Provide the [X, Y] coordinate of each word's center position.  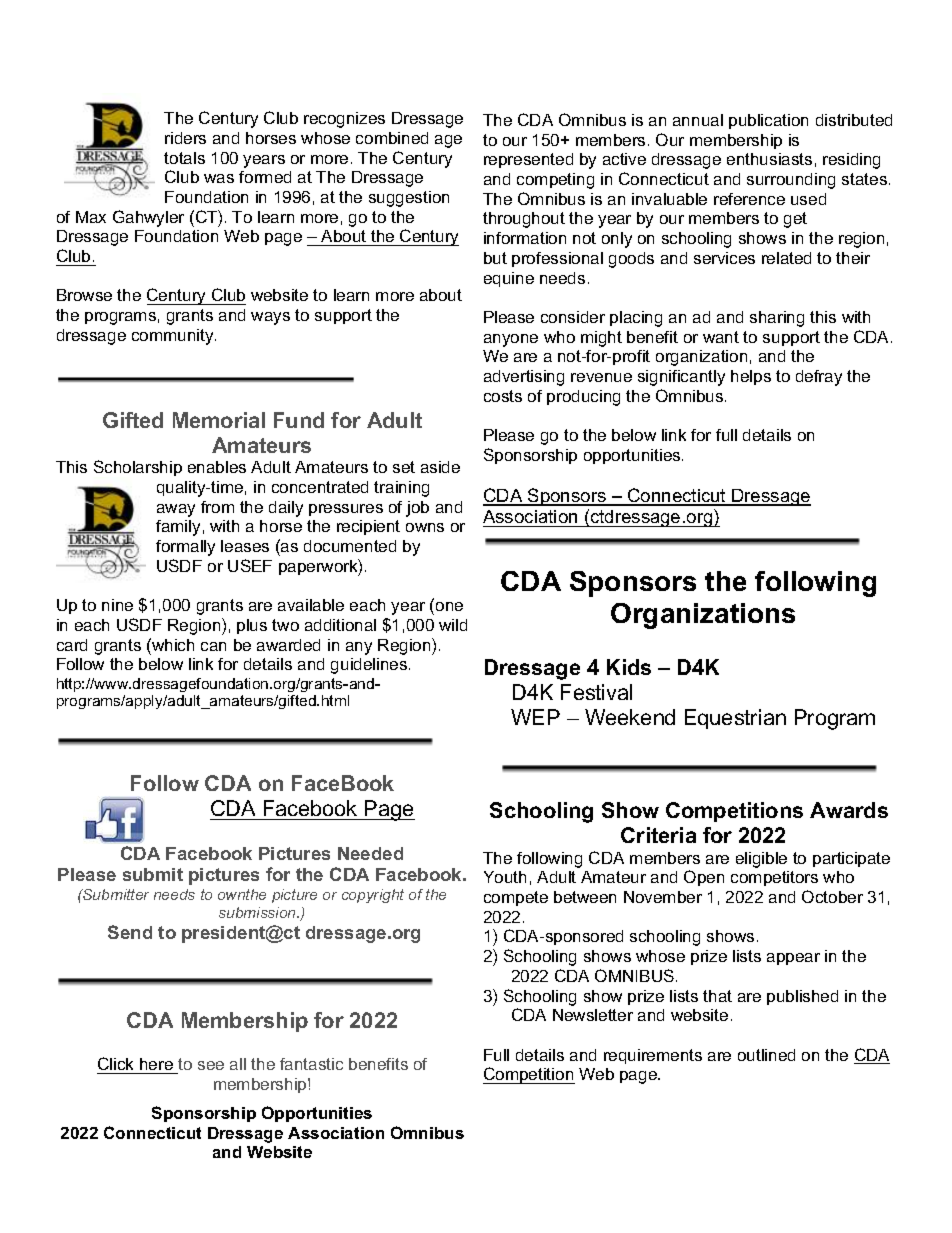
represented [528, 160]
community [174, 337]
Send [130, 932]
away [176, 510]
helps [751, 377]
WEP [535, 717]
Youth [505, 877]
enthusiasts [769, 159]
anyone [511, 340]
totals [184, 158]
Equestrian [735, 719]
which [172, 644]
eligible [761, 860]
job [417, 509]
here [156, 1064]
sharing [777, 319]
